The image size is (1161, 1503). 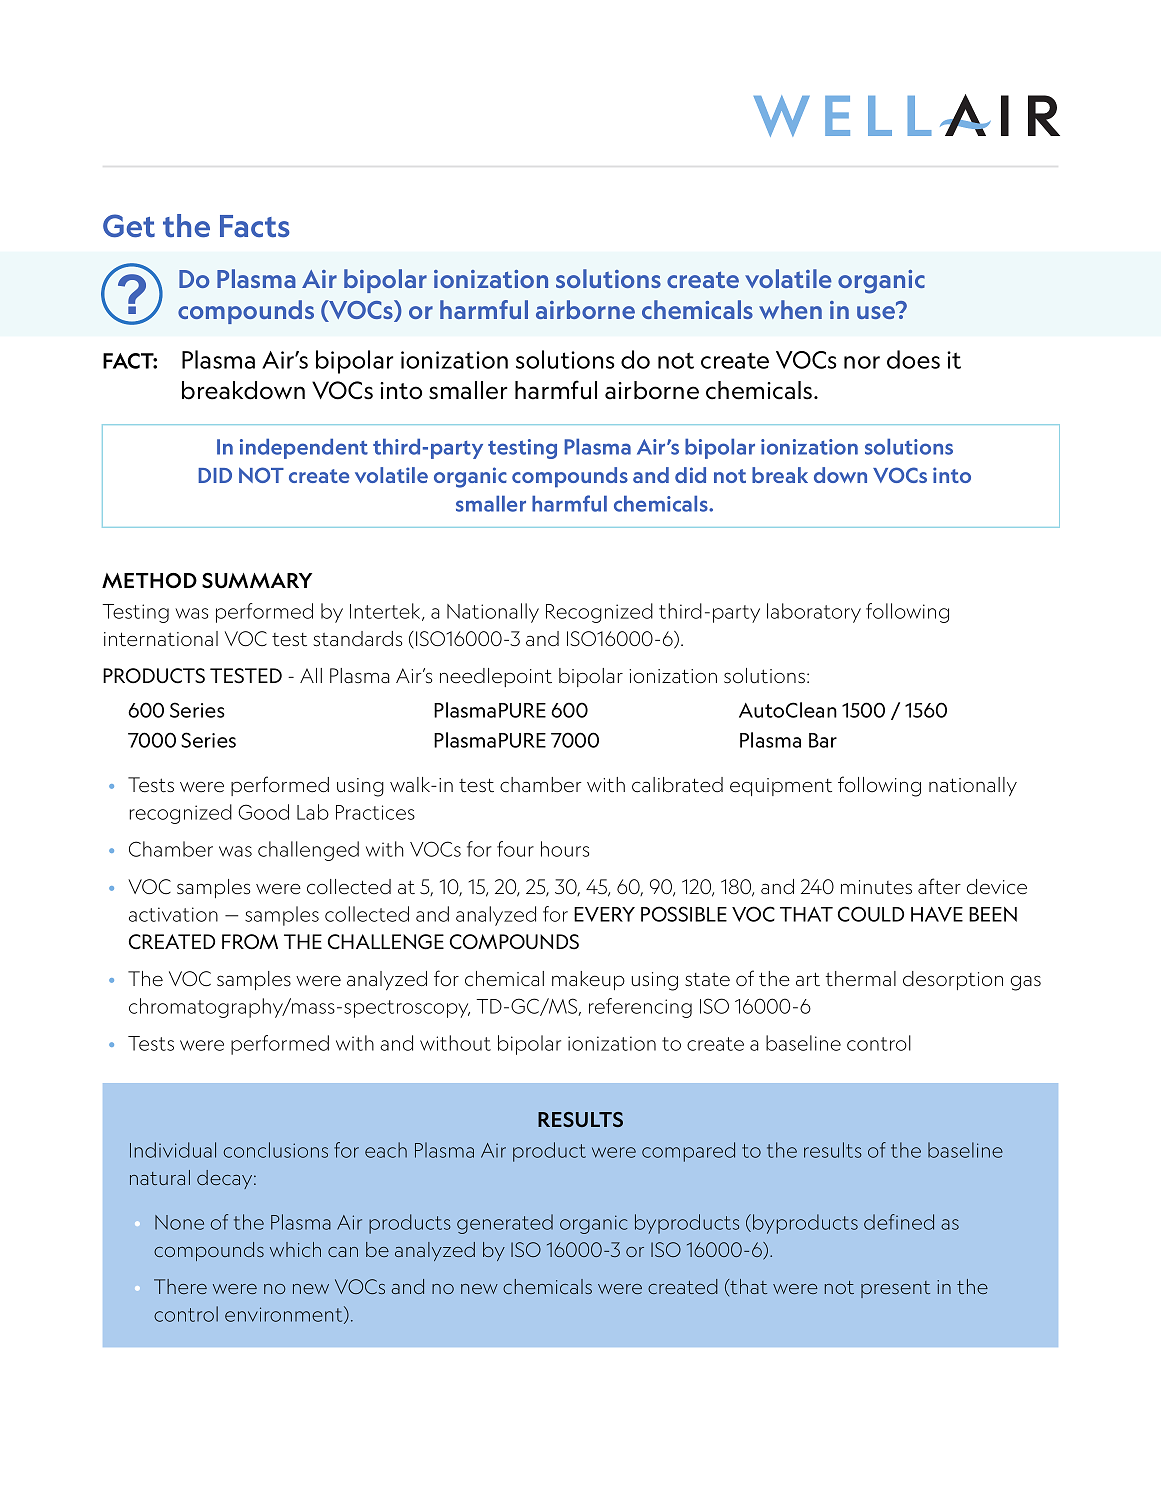 What do you see at coordinates (677, 785) in the screenshot?
I see `calibrated` at bounding box center [677, 785].
